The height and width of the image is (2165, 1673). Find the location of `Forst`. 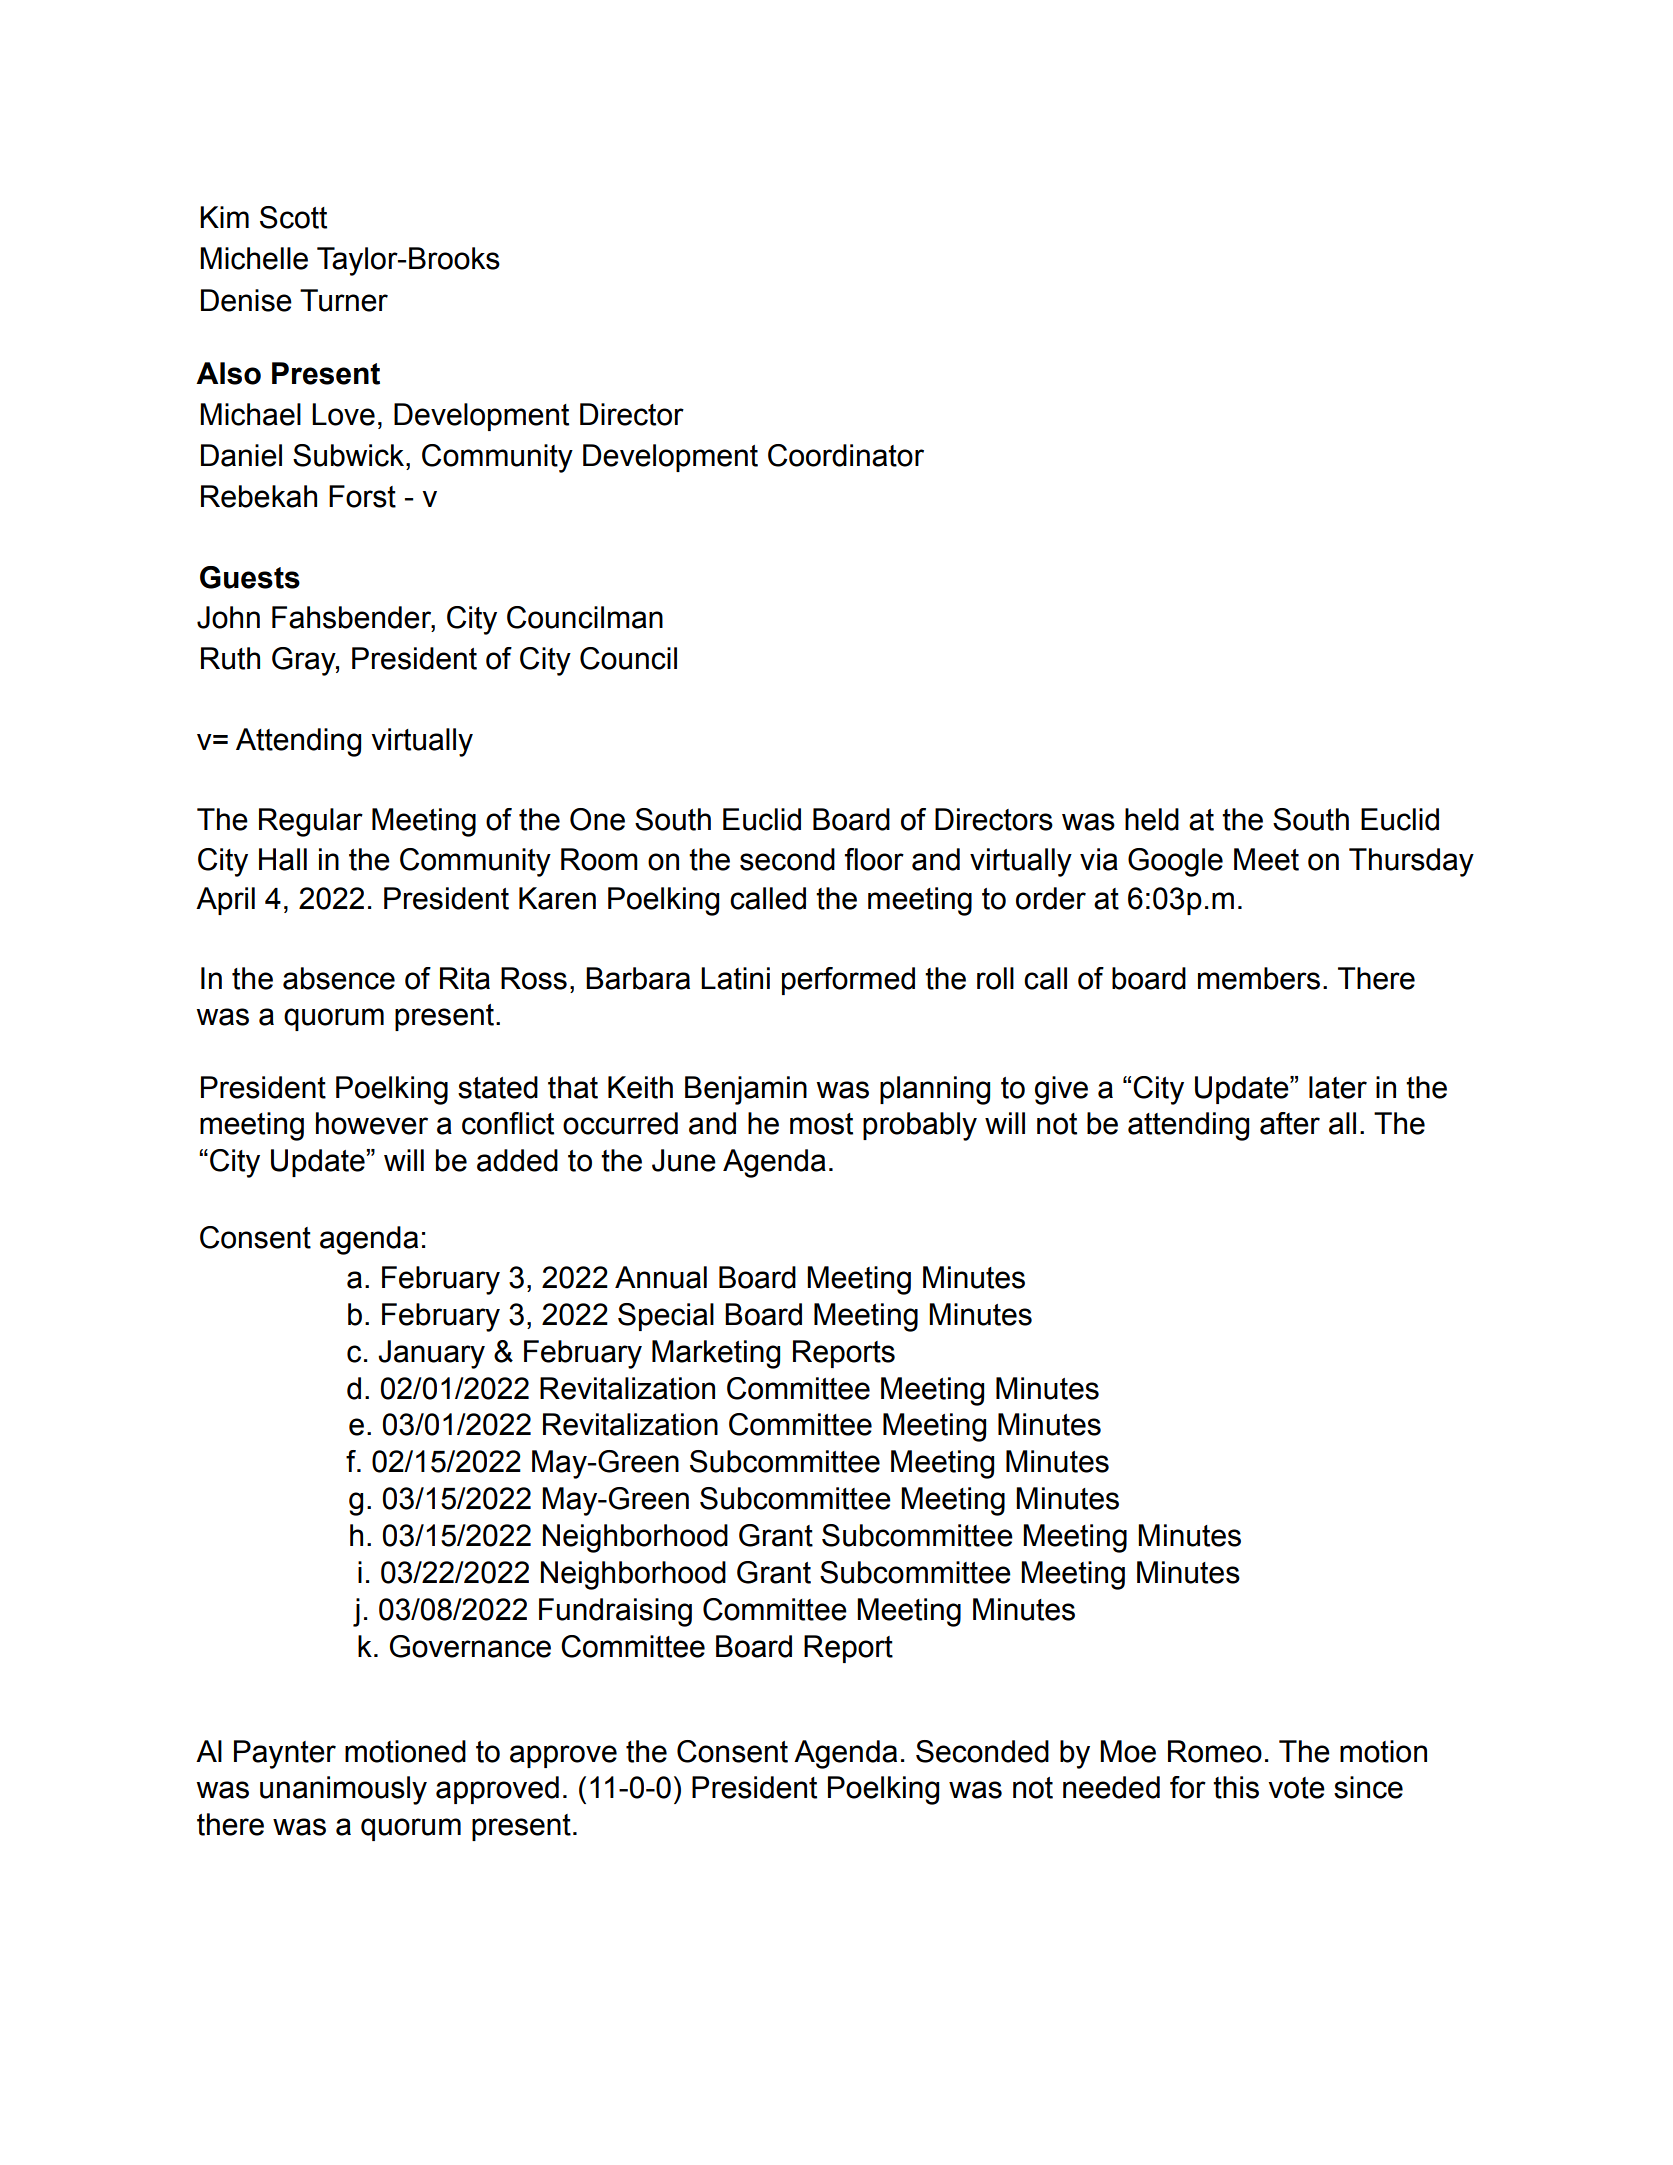

Forst is located at coordinates (362, 496).
